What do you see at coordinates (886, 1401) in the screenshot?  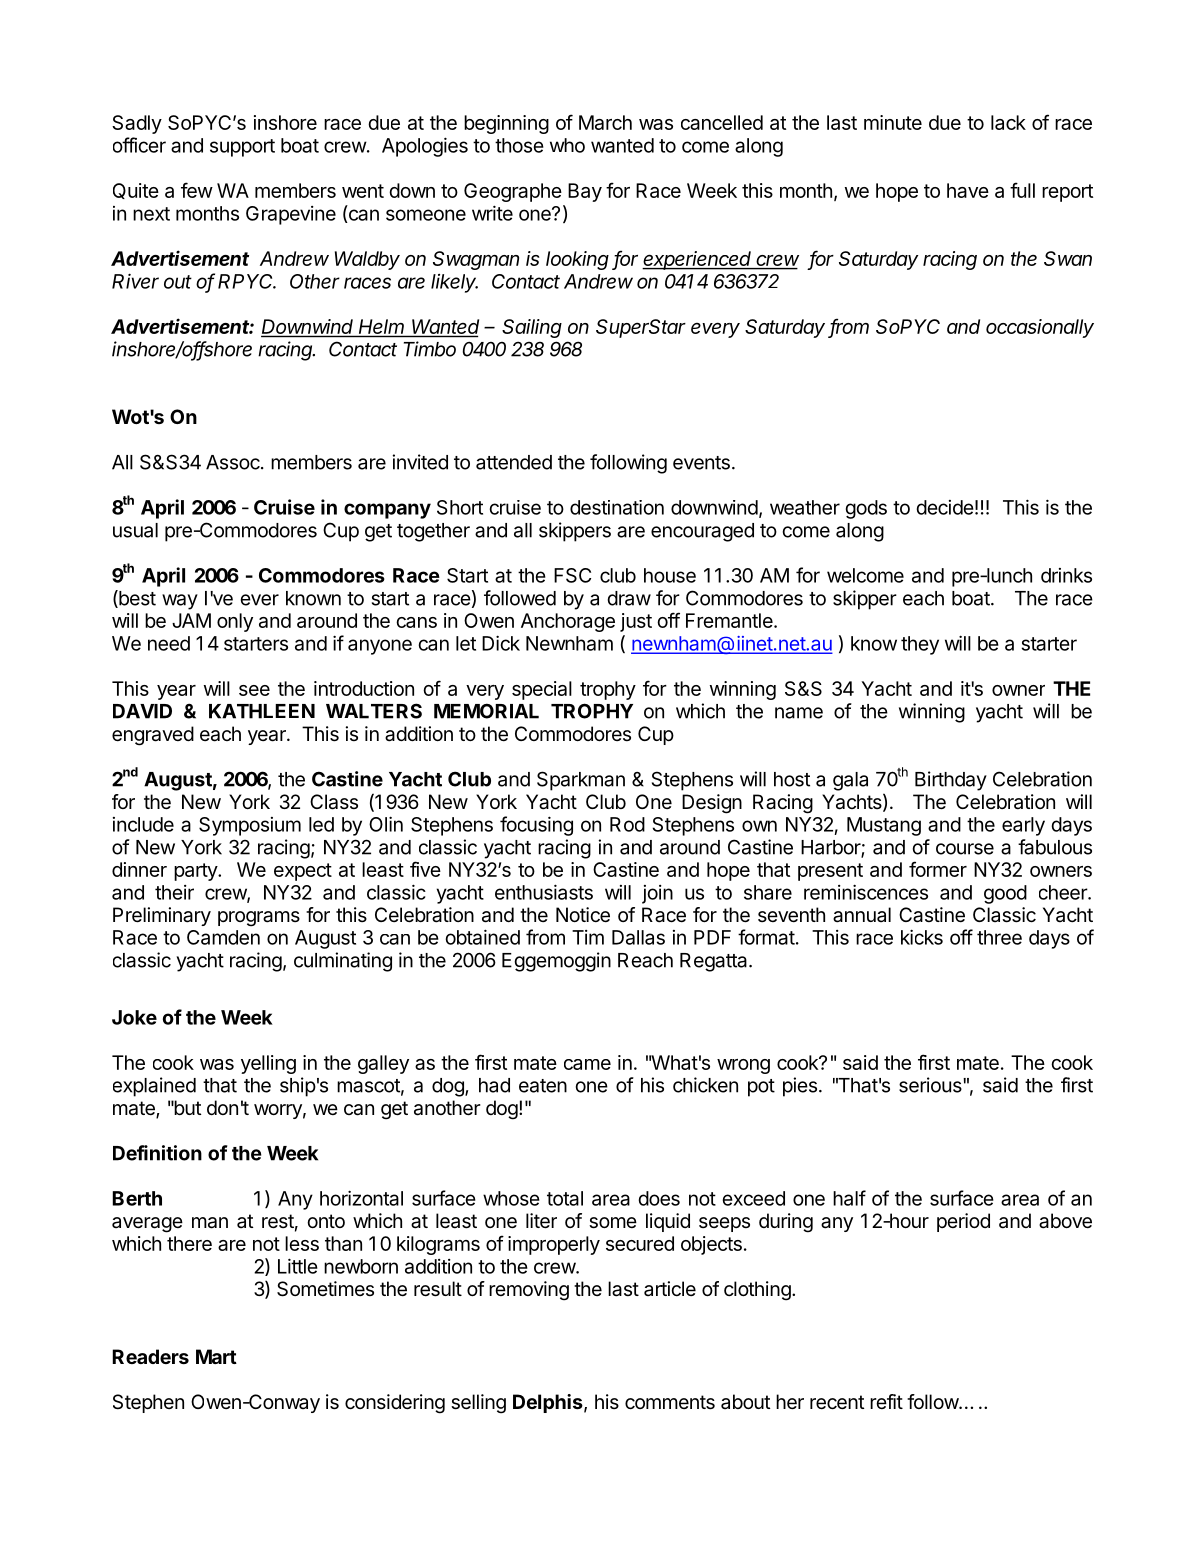 I see `refit` at bounding box center [886, 1401].
